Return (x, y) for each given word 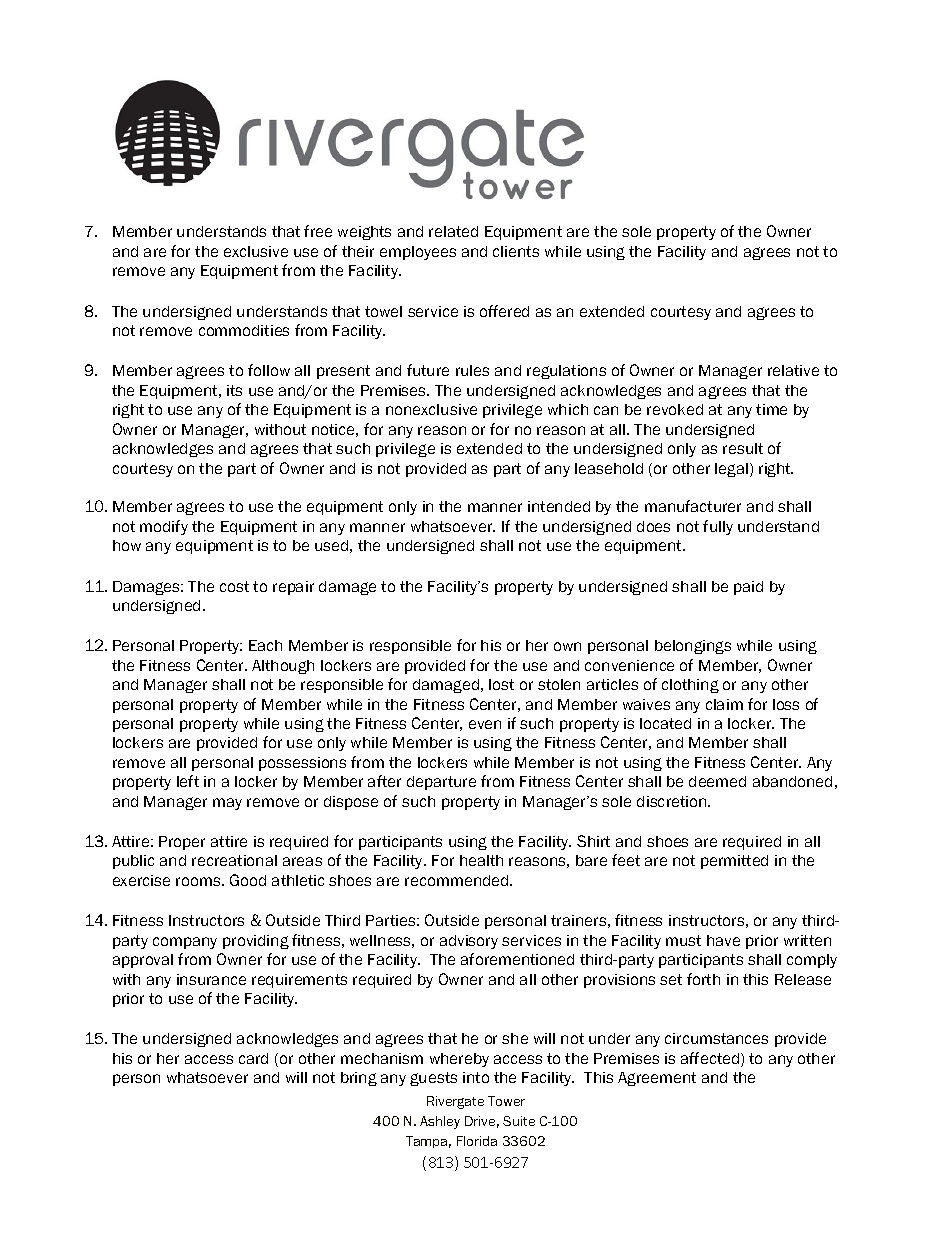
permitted (734, 862)
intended (559, 506)
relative (793, 370)
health (481, 860)
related (453, 231)
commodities (244, 330)
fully (718, 527)
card (253, 1058)
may (227, 804)
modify (164, 527)
